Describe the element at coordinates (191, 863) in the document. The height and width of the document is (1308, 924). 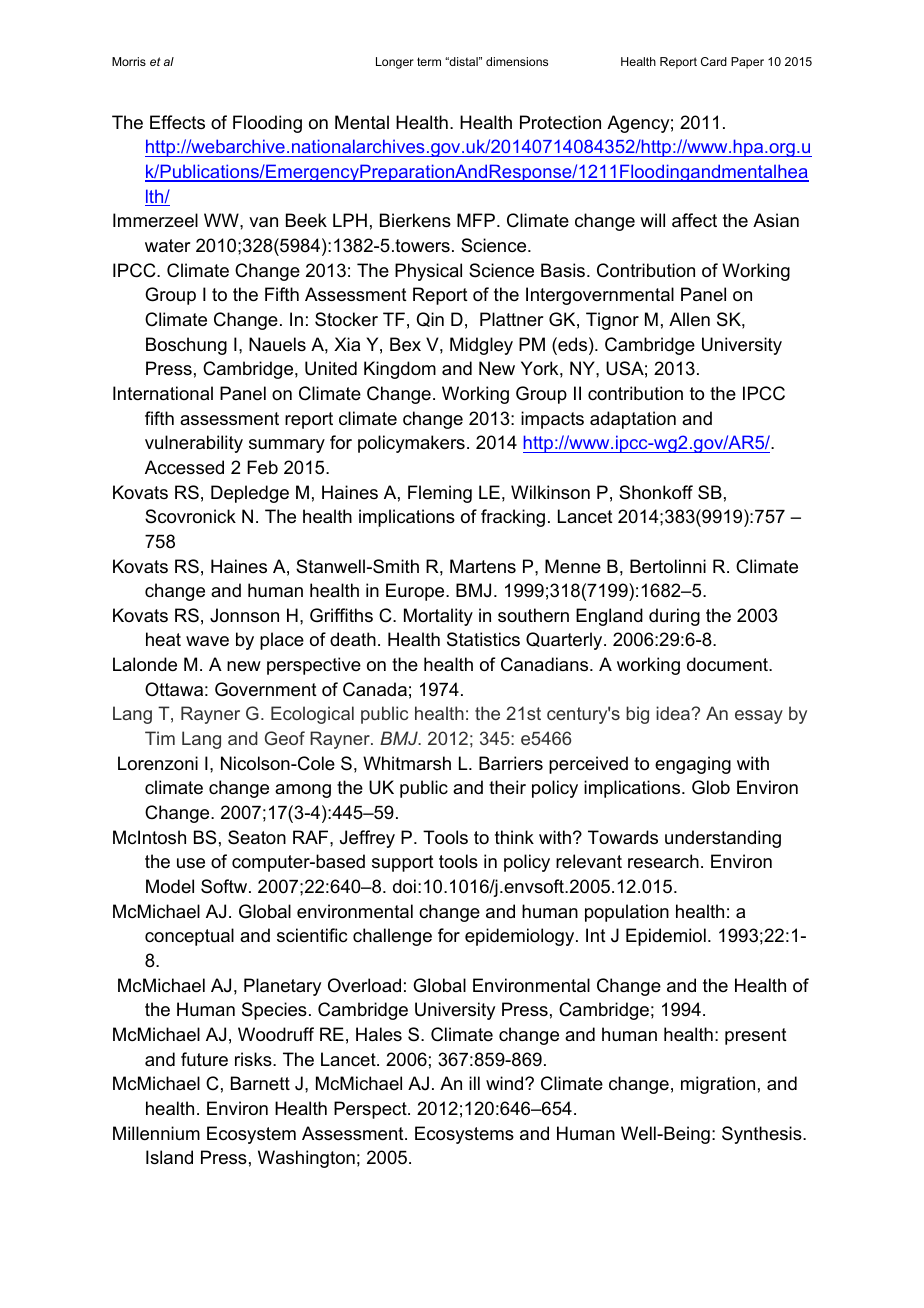
I see `use` at that location.
